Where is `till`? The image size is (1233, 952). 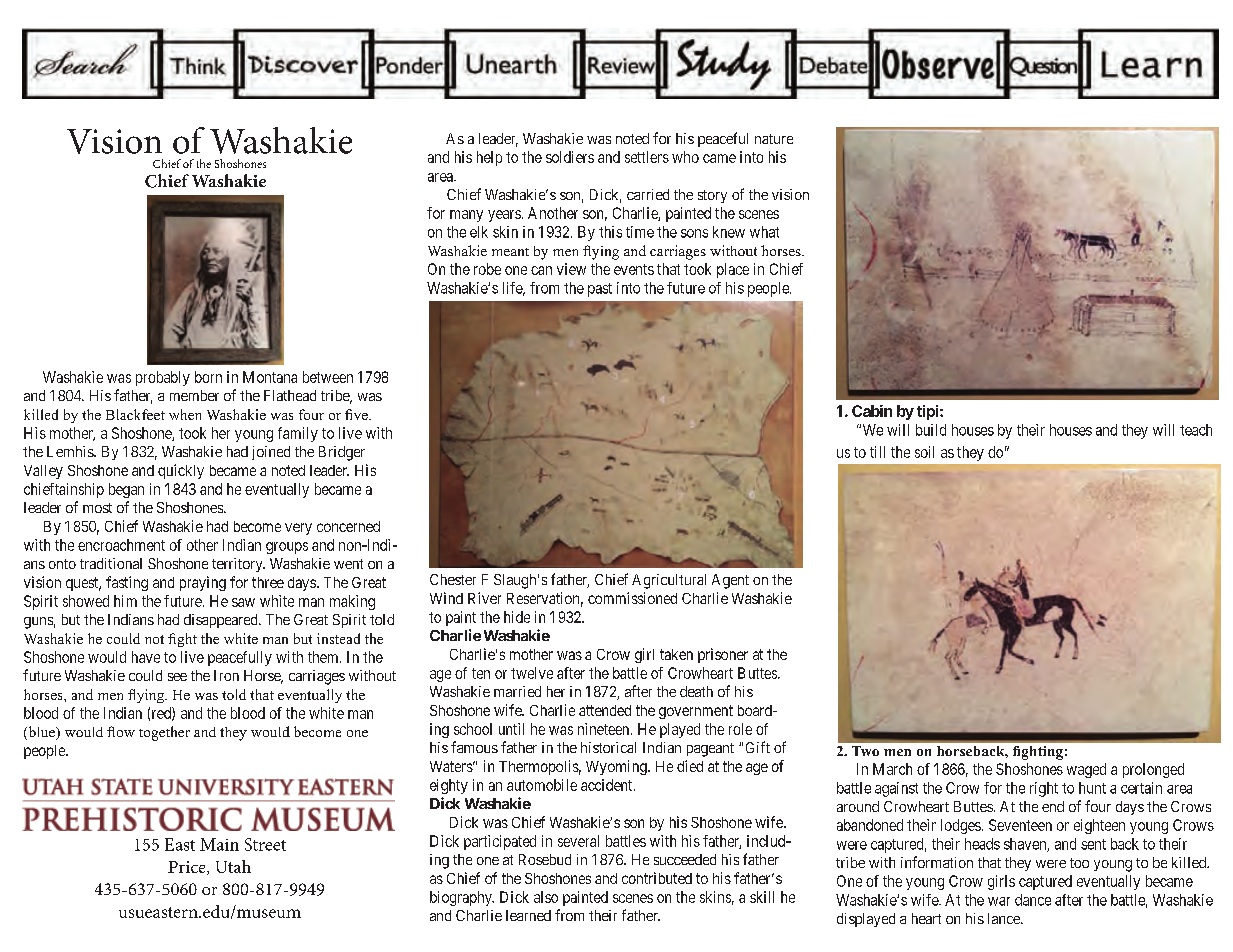 till is located at coordinates (877, 452).
